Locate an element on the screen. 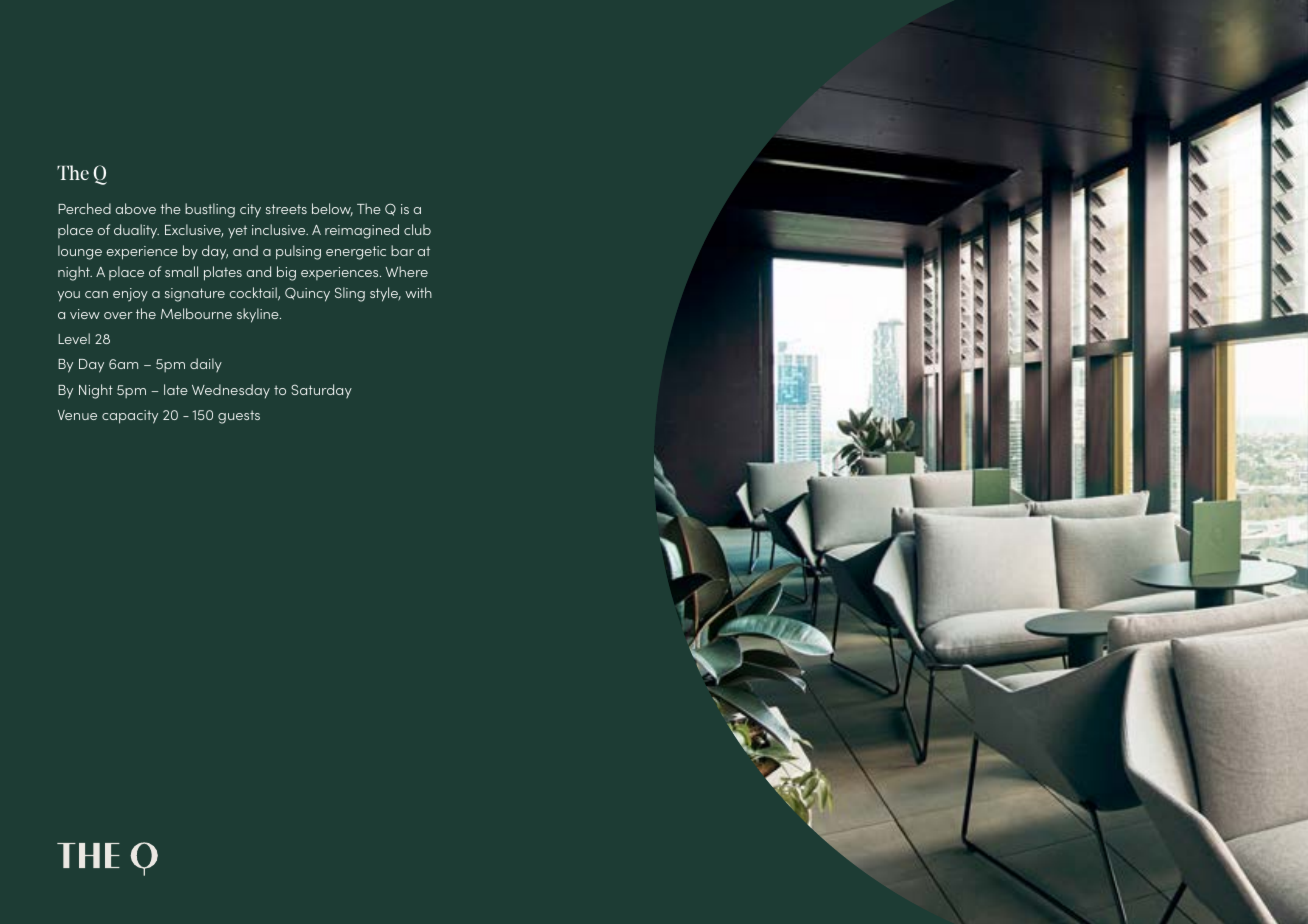  skyline is located at coordinates (259, 315).
